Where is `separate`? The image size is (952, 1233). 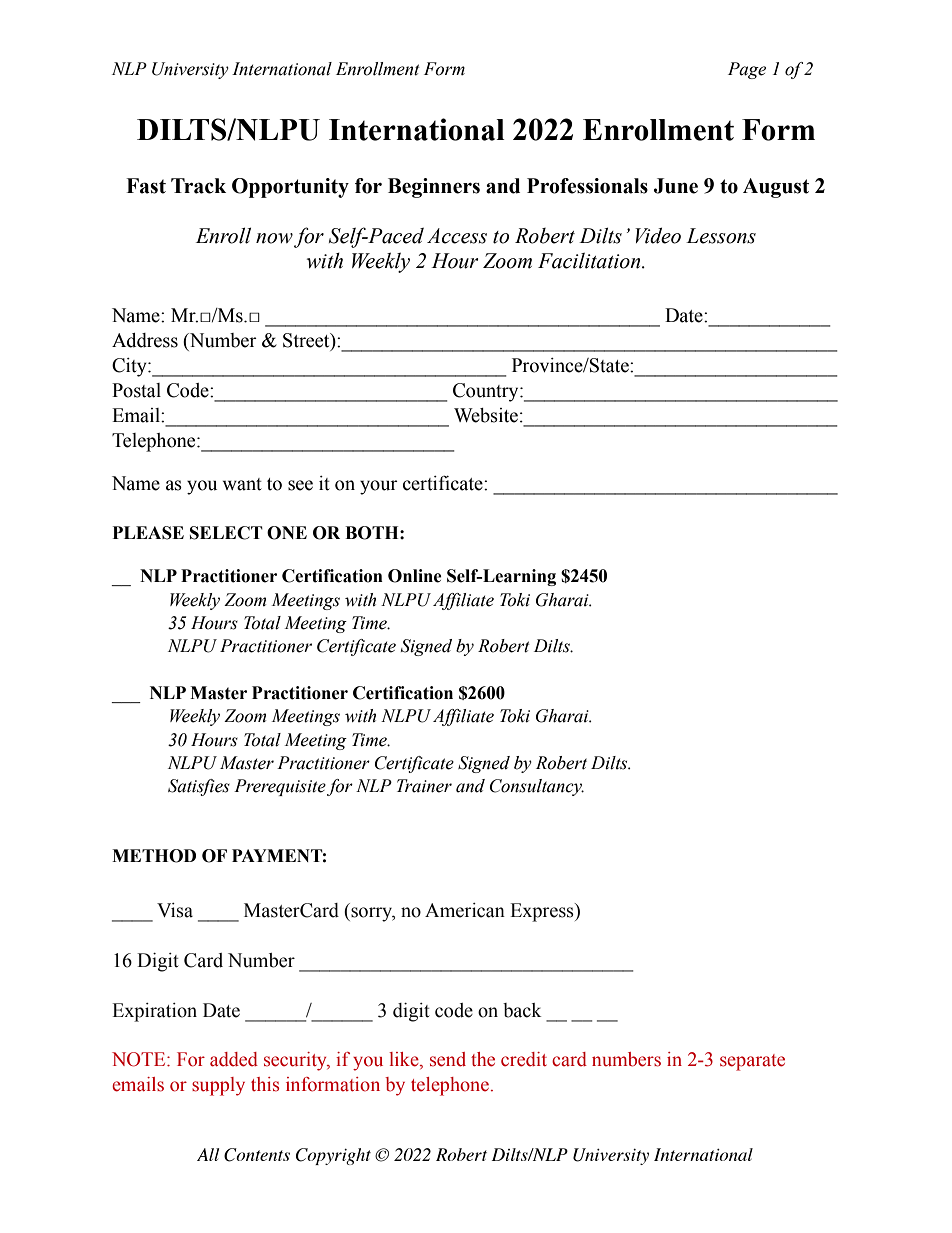
separate is located at coordinates (752, 1062).
